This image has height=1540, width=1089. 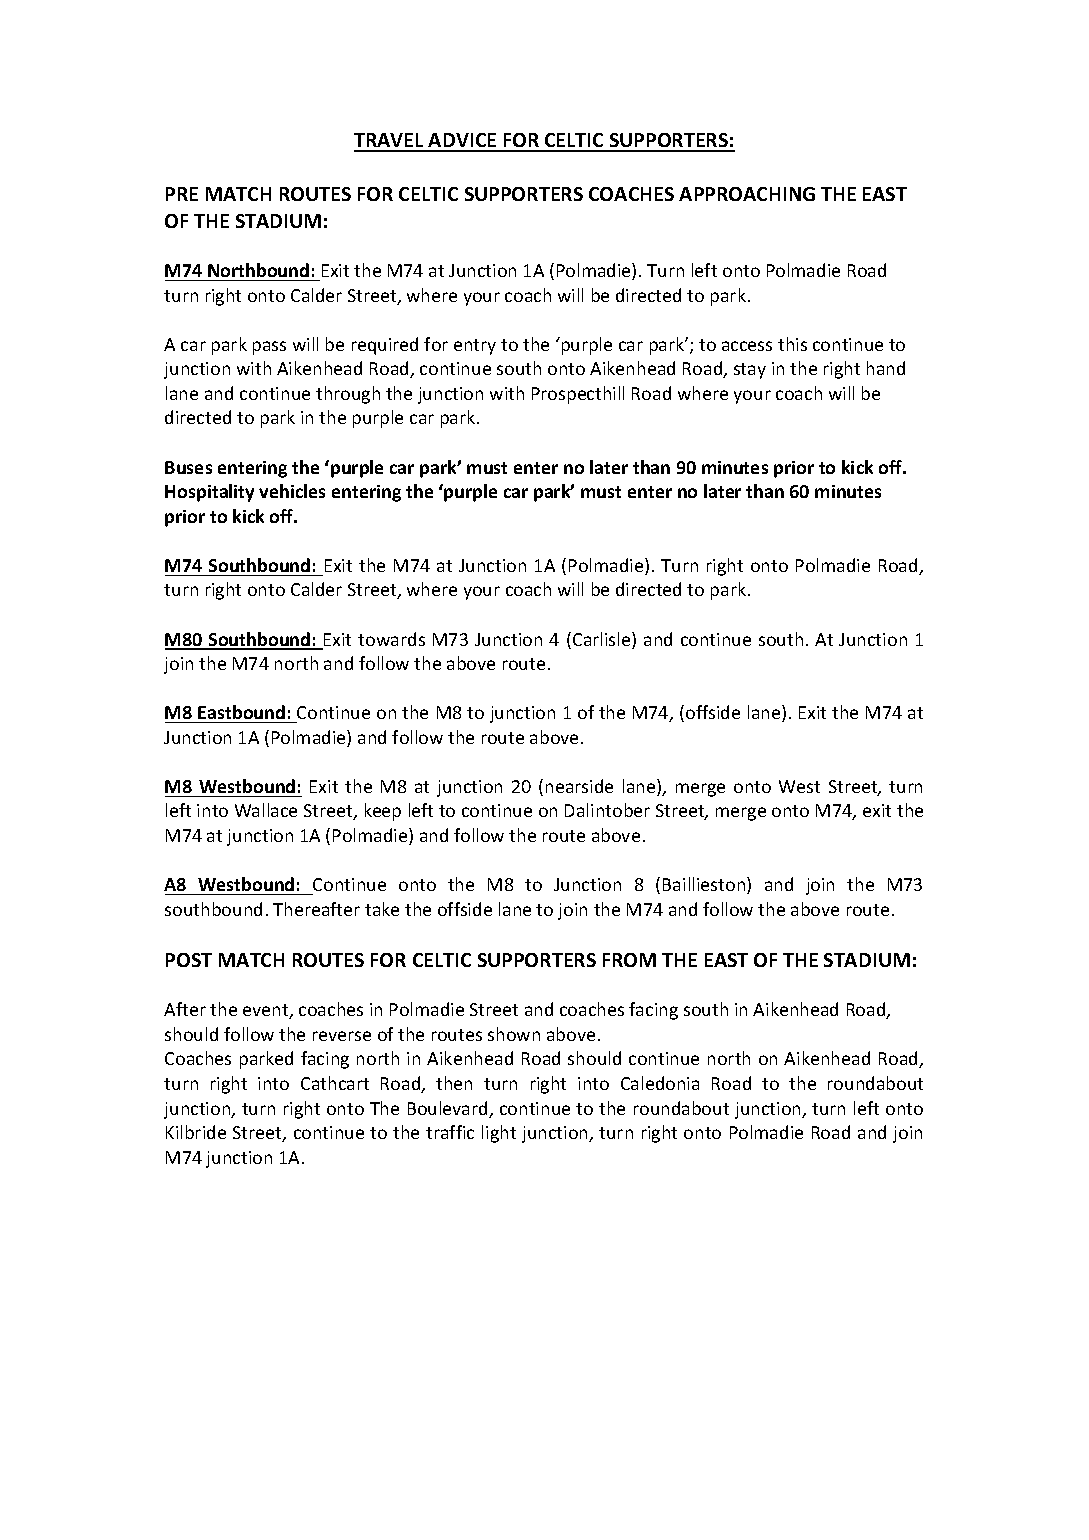 What do you see at coordinates (603, 640) in the image?
I see `Carlisle` at bounding box center [603, 640].
